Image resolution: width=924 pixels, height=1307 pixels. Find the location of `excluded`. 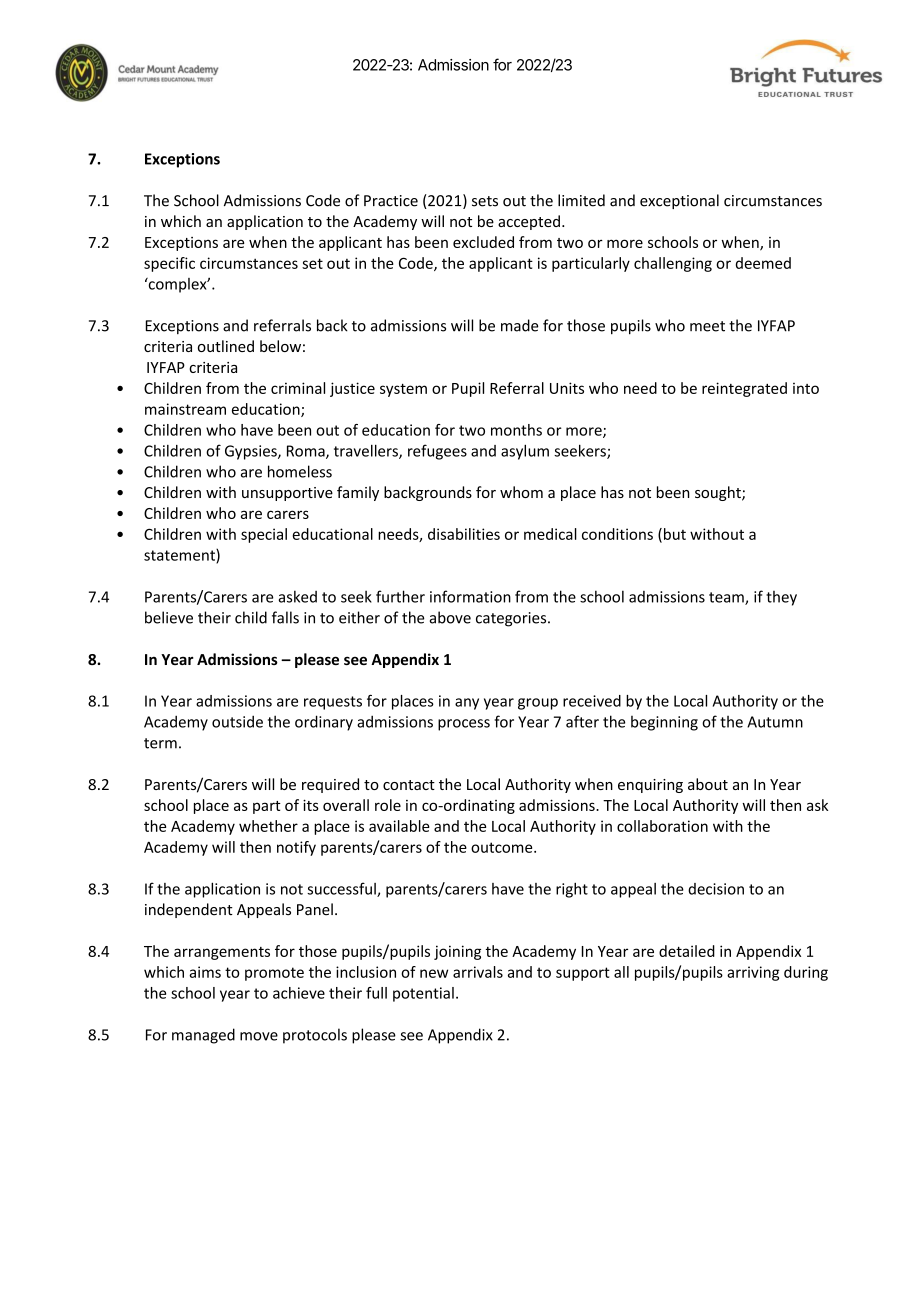

excluded is located at coordinates (483, 242).
